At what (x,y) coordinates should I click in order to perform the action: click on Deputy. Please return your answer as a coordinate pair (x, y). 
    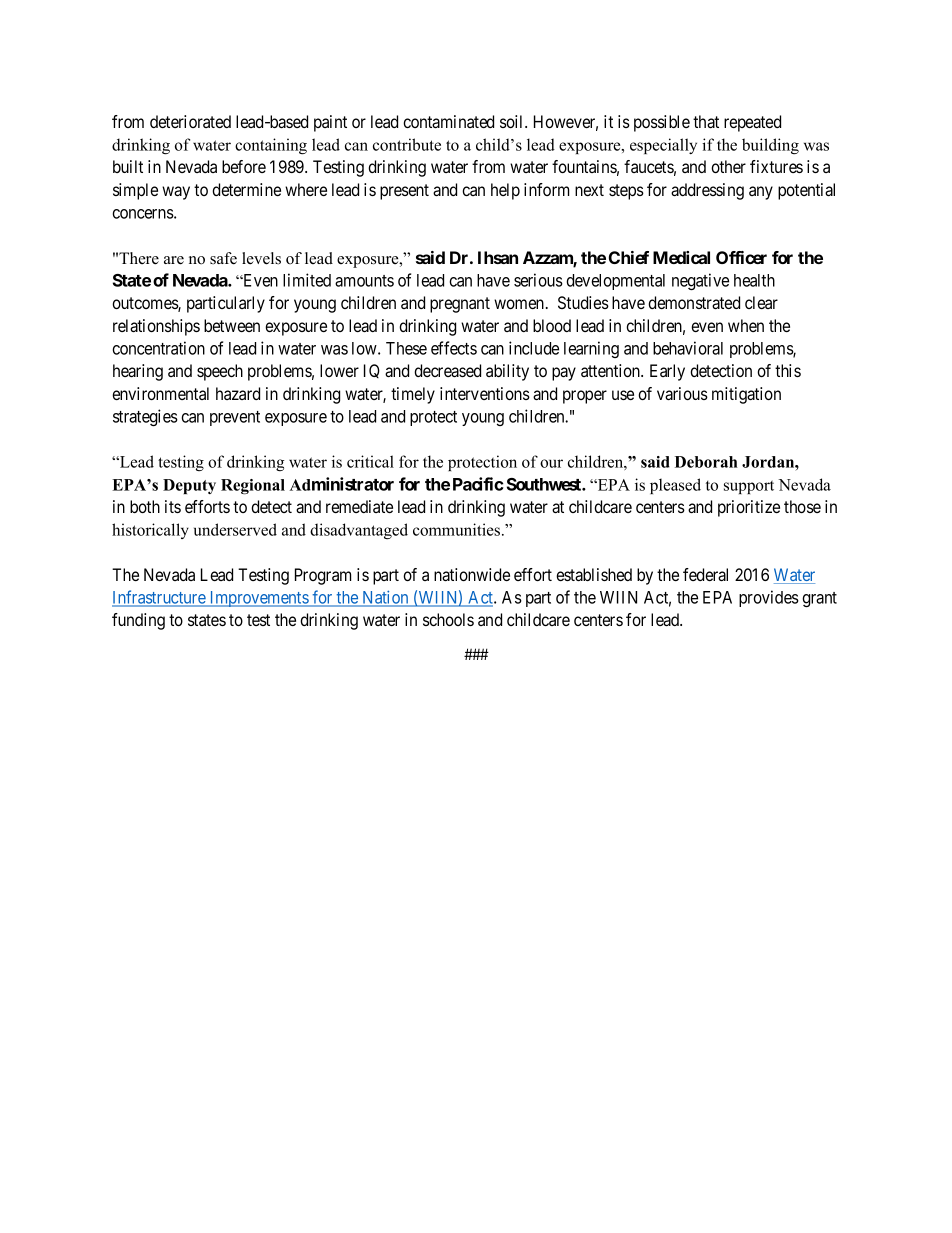
    Looking at the image, I should click on (189, 486).
